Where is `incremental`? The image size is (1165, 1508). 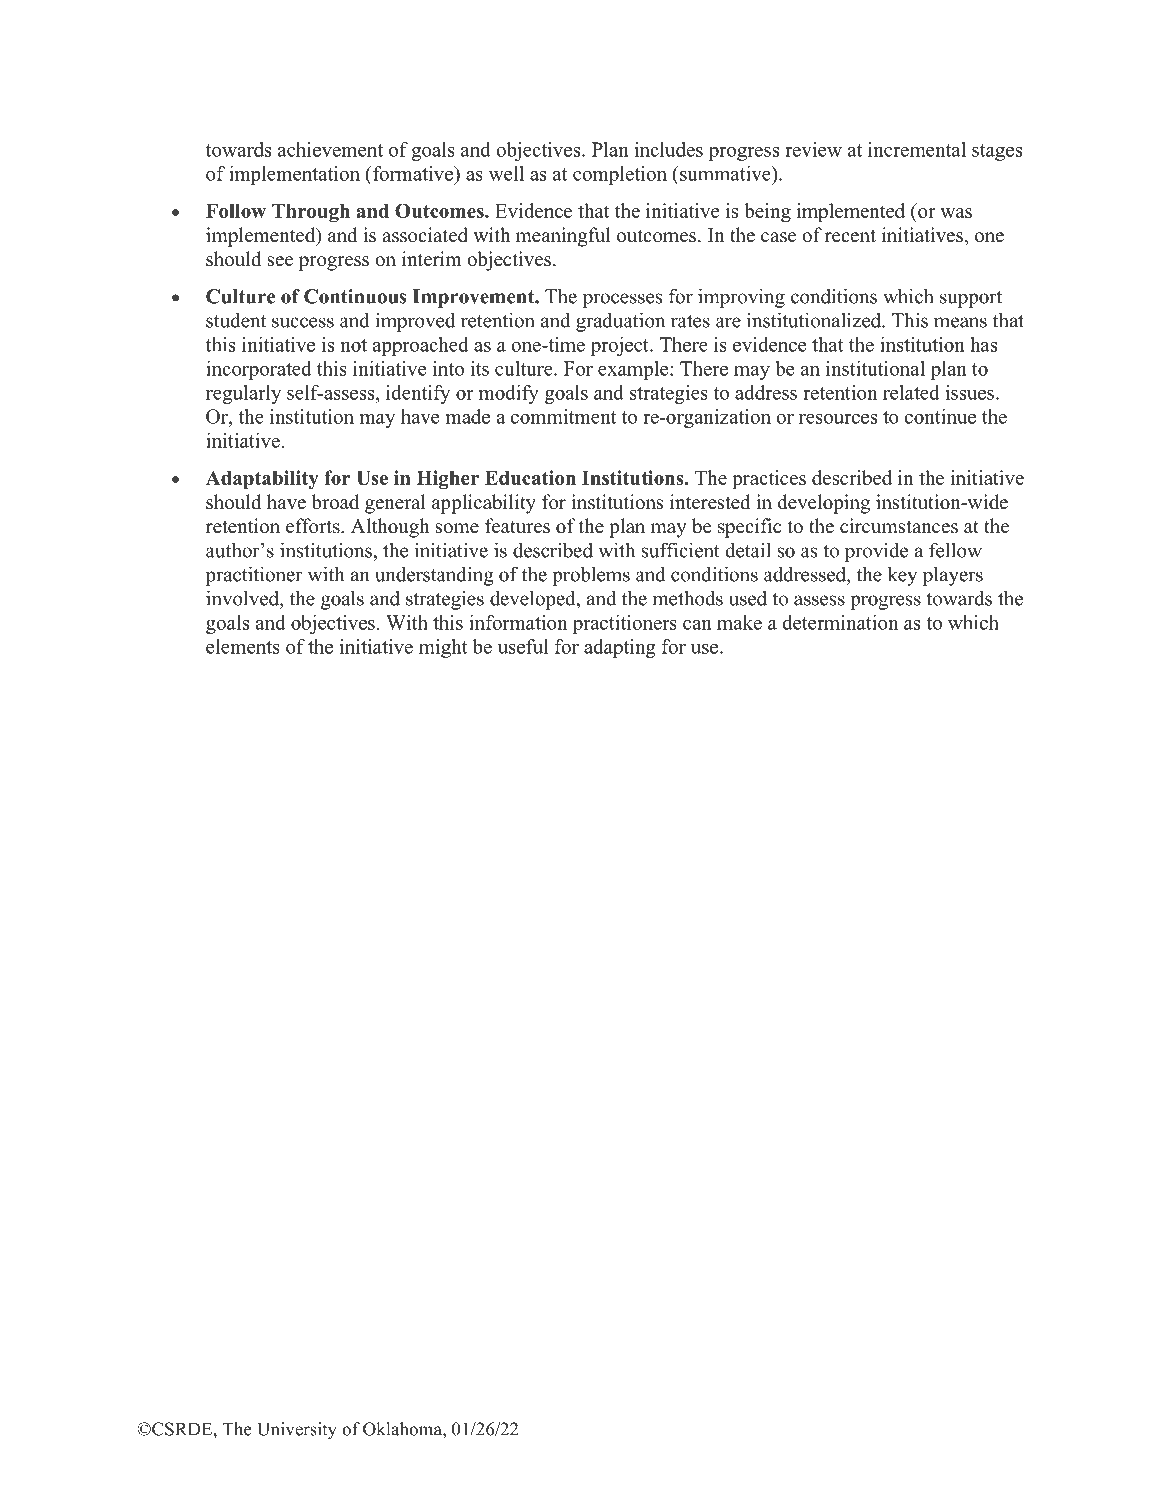
incremental is located at coordinates (917, 149).
